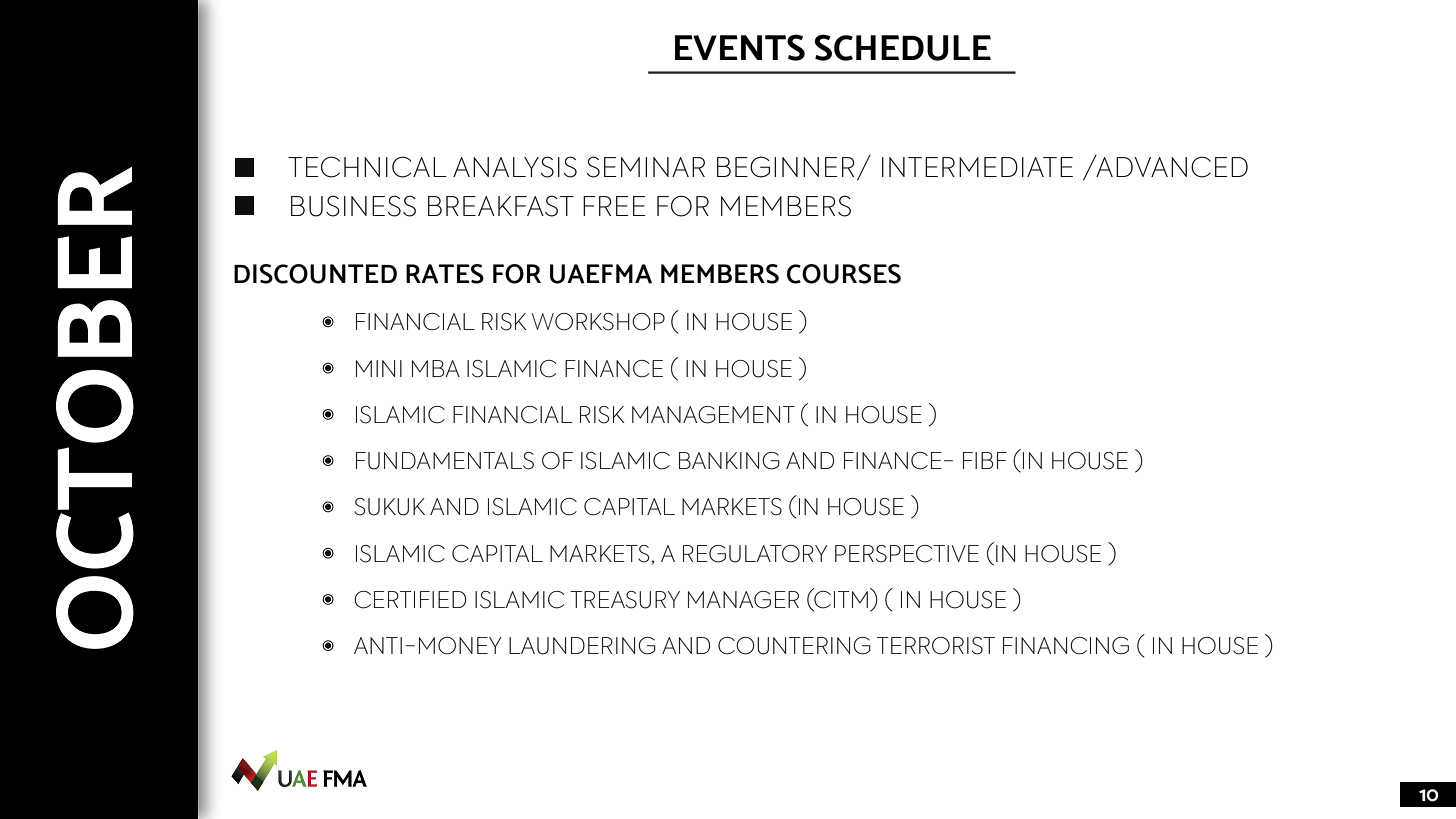 Image resolution: width=1456 pixels, height=819 pixels. Describe the element at coordinates (844, 274) in the document. I see `COURSES` at that location.
